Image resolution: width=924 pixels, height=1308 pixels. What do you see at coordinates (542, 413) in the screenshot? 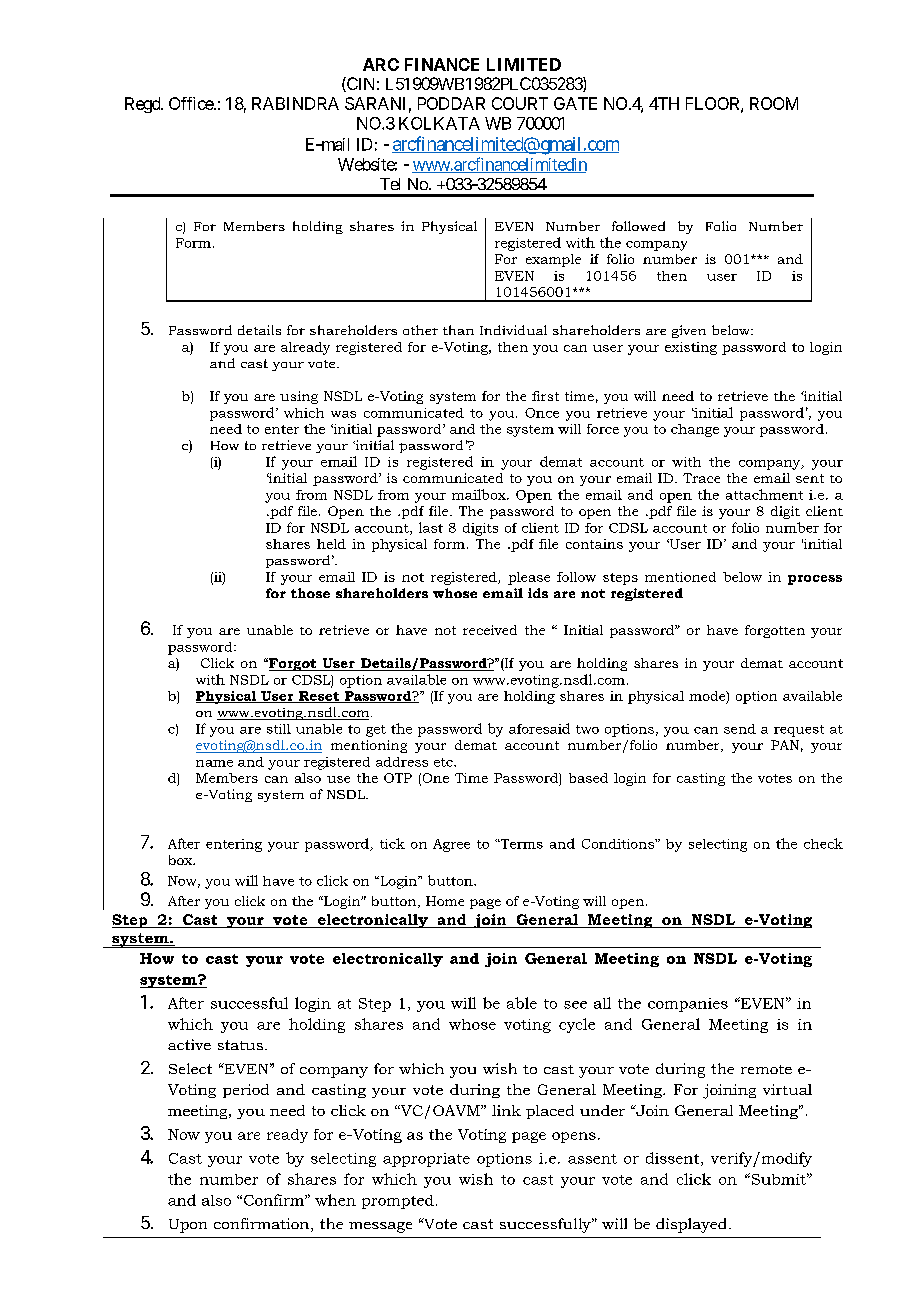
I see `Once` at bounding box center [542, 413].
